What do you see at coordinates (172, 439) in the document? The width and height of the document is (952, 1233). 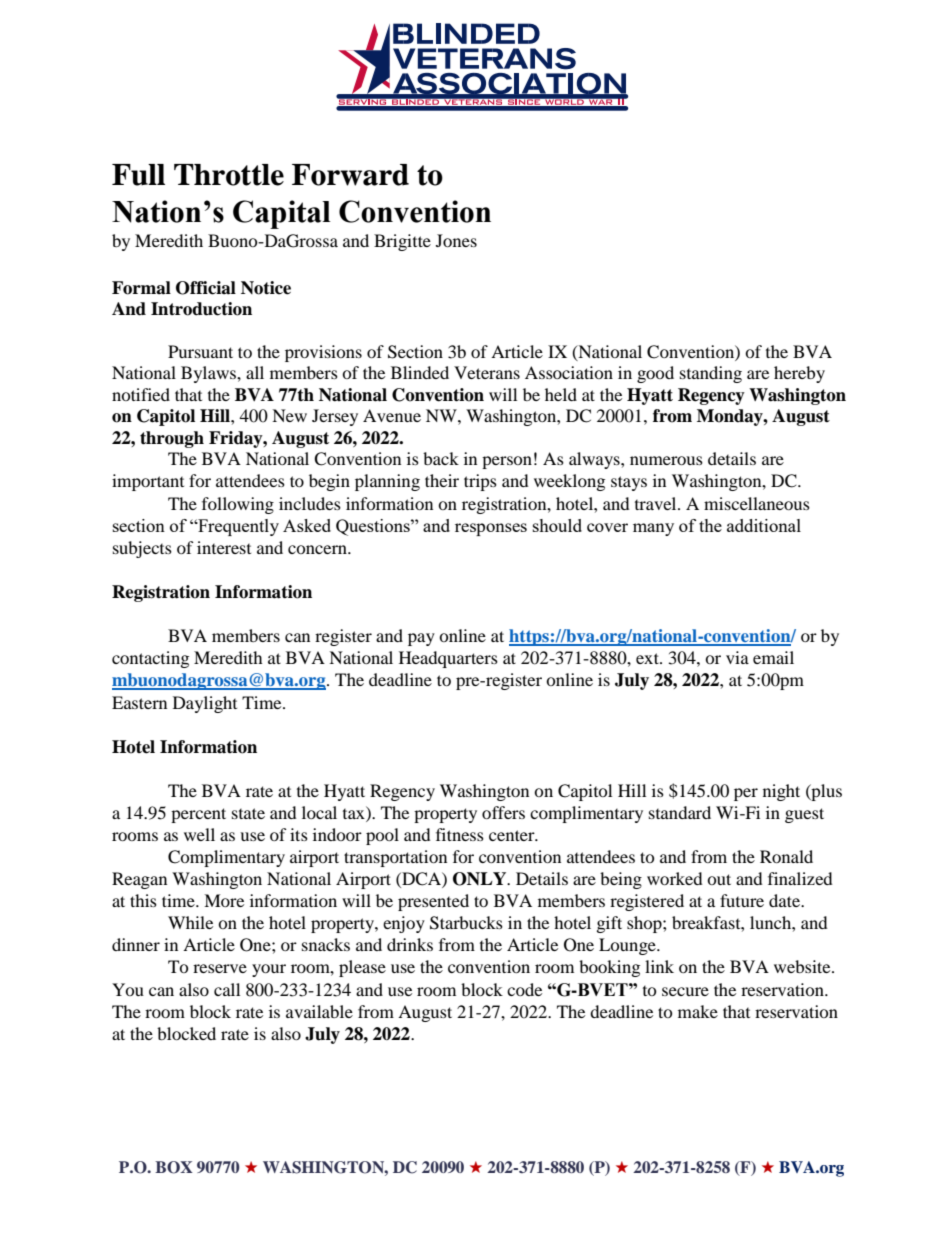 I see `through` at bounding box center [172, 439].
